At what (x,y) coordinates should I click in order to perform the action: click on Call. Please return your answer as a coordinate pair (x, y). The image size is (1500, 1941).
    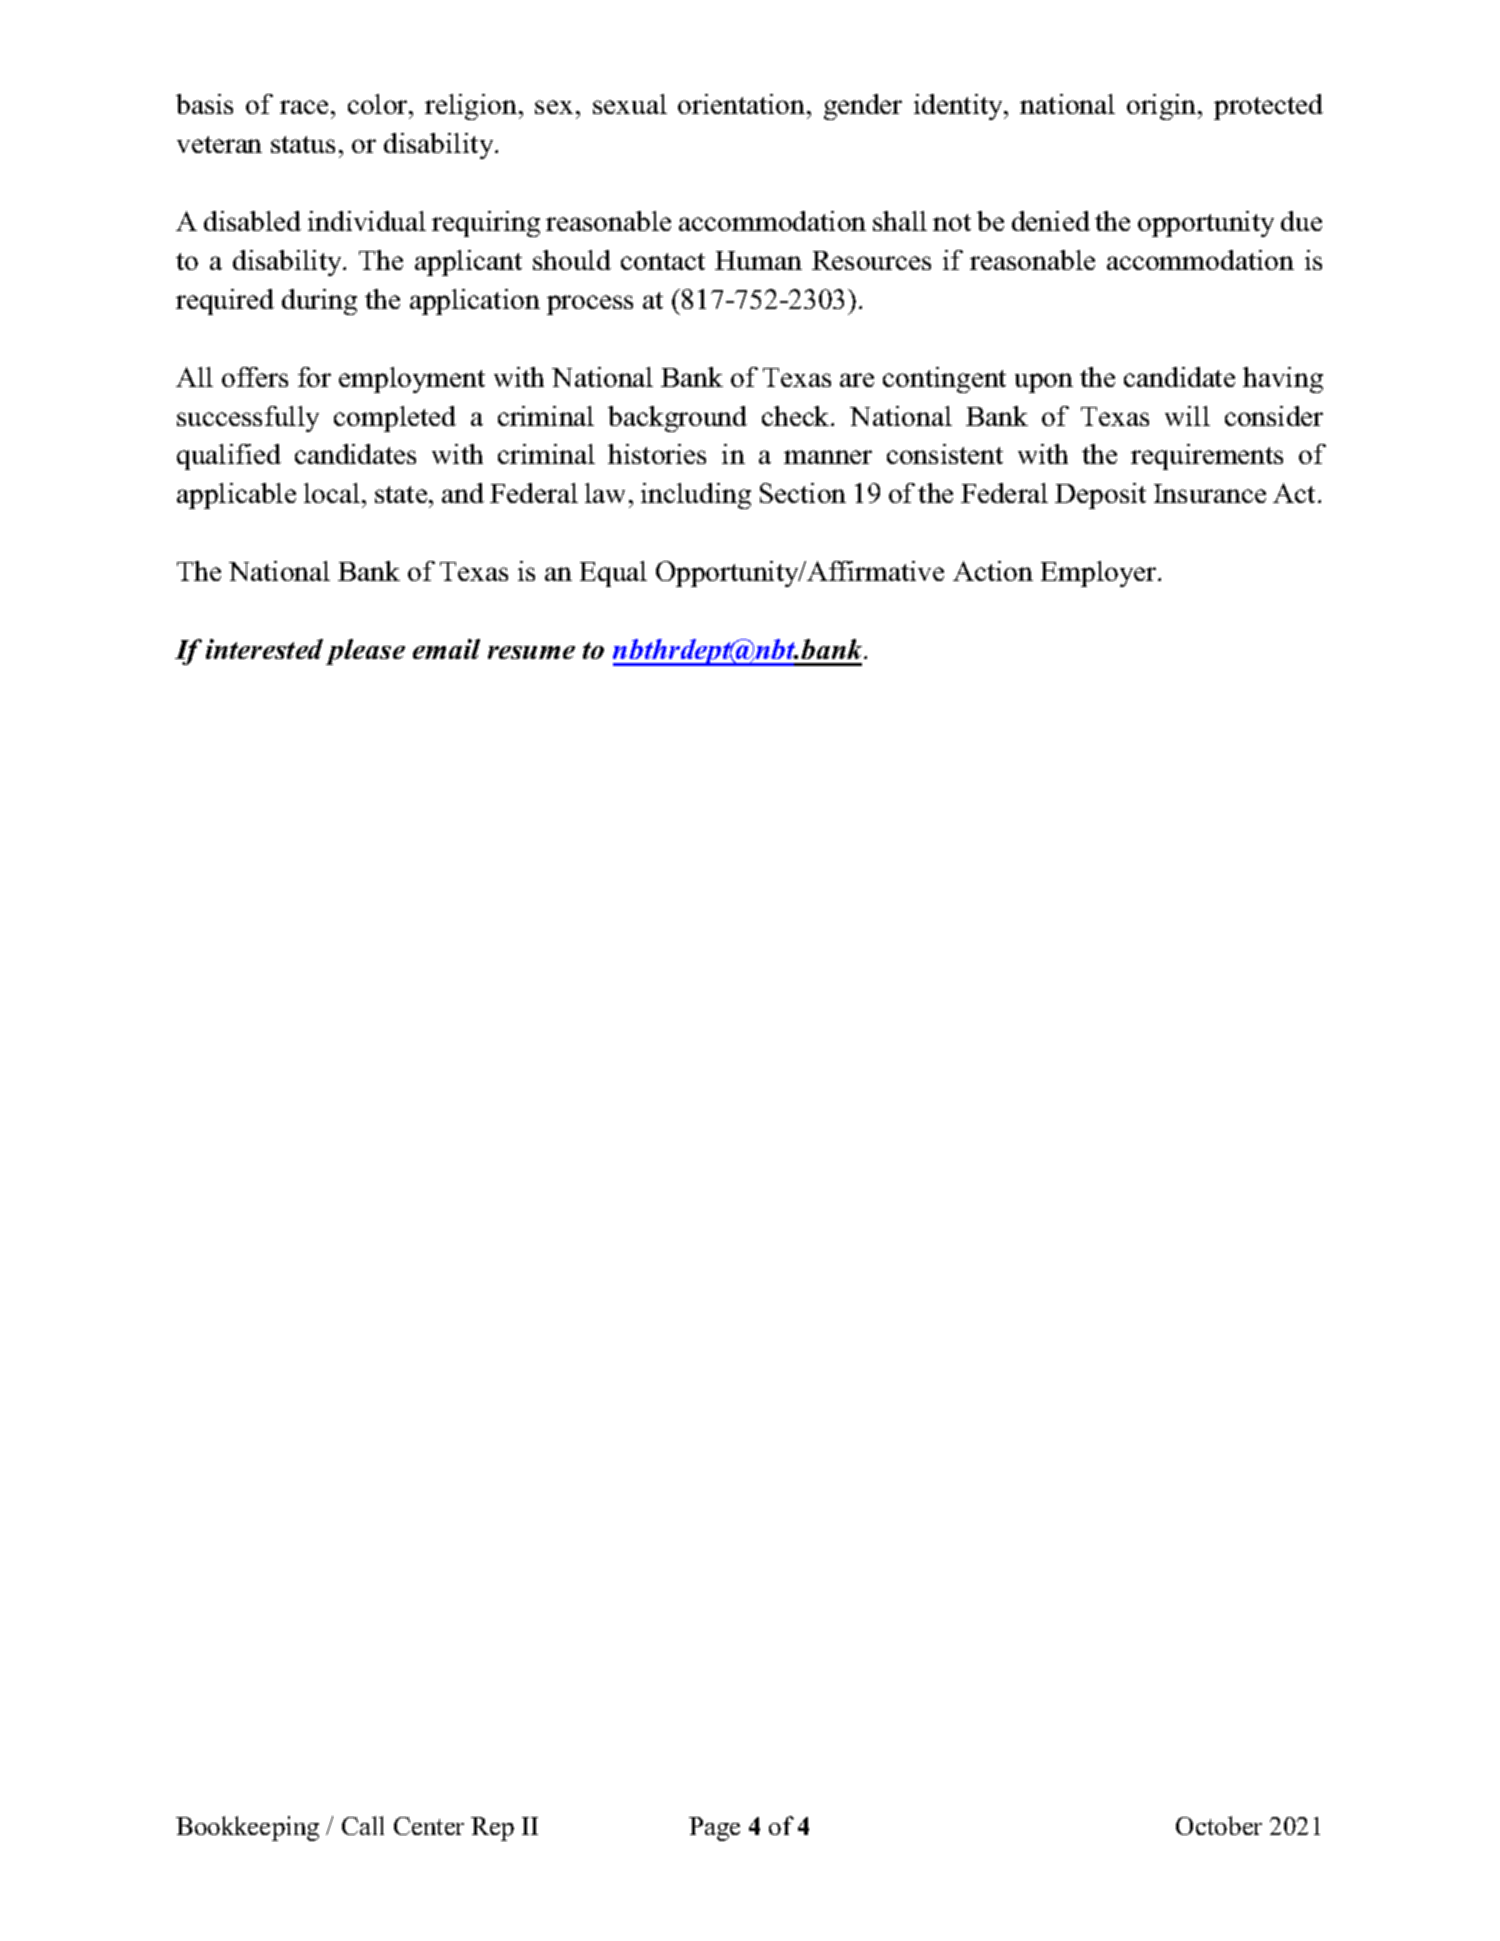
    Looking at the image, I should click on (363, 1825).
